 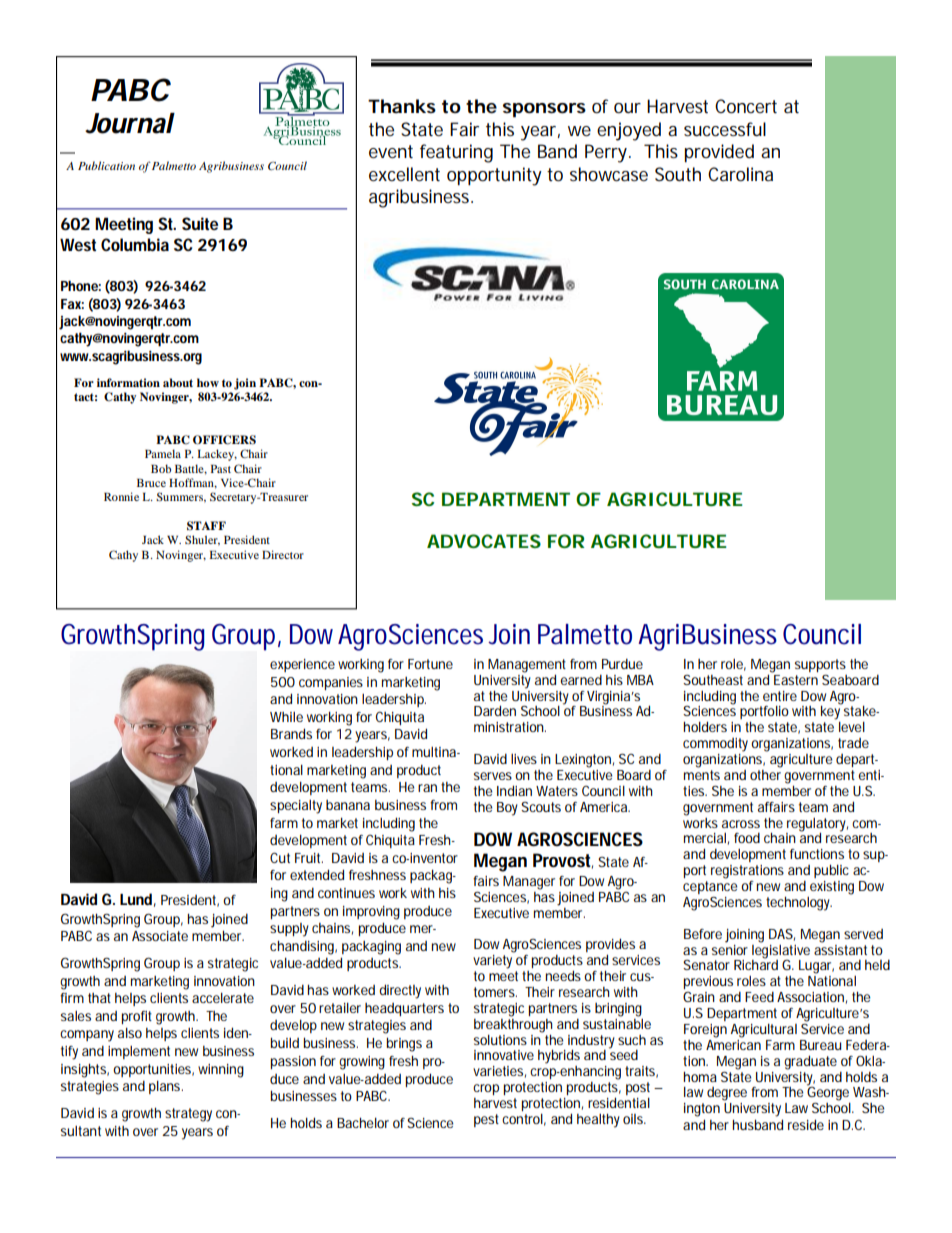 I want to click on STAFF, so click(x=206, y=526).
